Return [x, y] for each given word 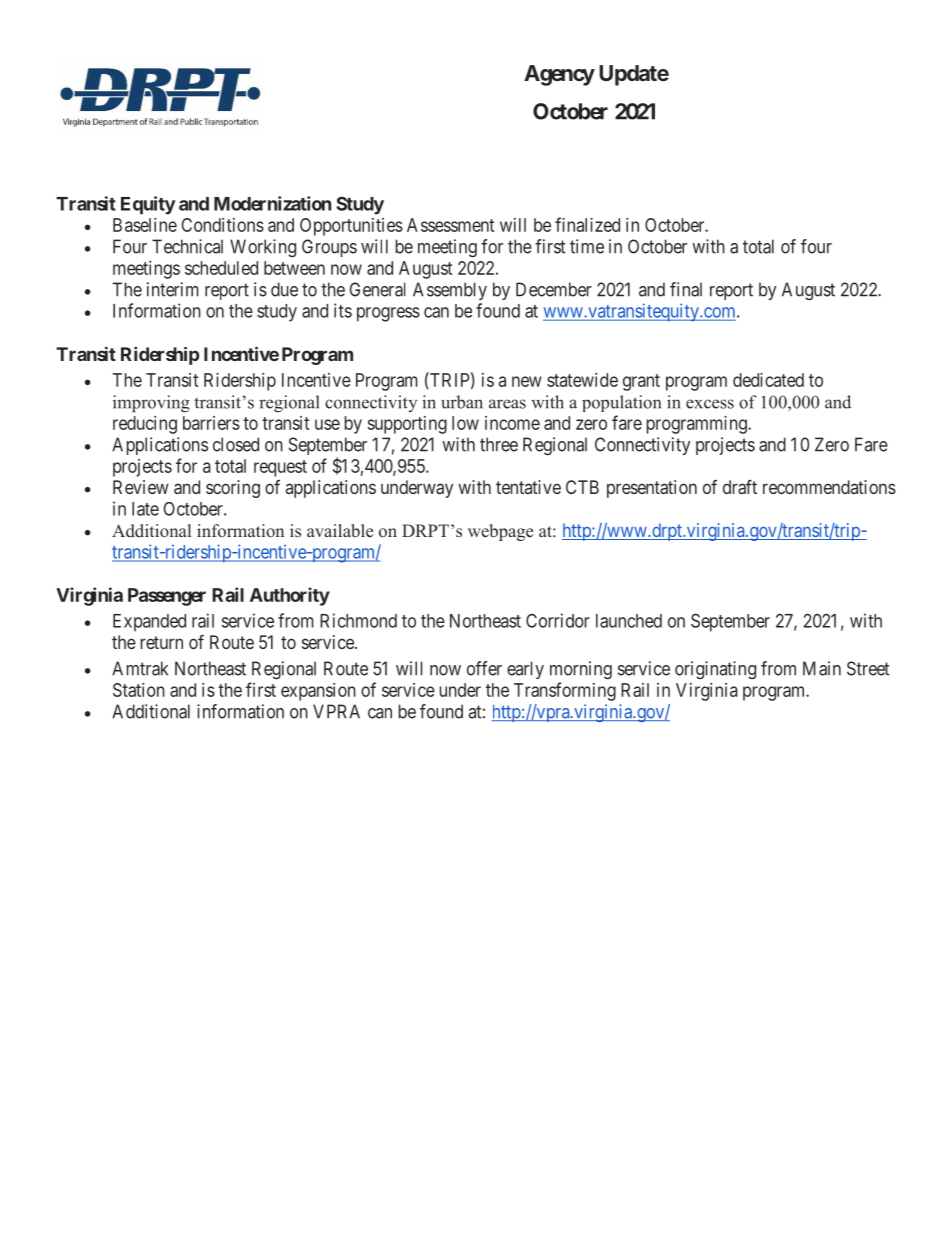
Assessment [450, 225]
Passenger [167, 597]
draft [740, 487]
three [499, 444]
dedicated [768, 380]
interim [173, 289]
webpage [500, 532]
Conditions [223, 225]
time [587, 246]
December [554, 289]
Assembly [450, 291]
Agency [559, 75]
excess [710, 404]
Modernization [272, 203]
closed [236, 444]
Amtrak [140, 668]
